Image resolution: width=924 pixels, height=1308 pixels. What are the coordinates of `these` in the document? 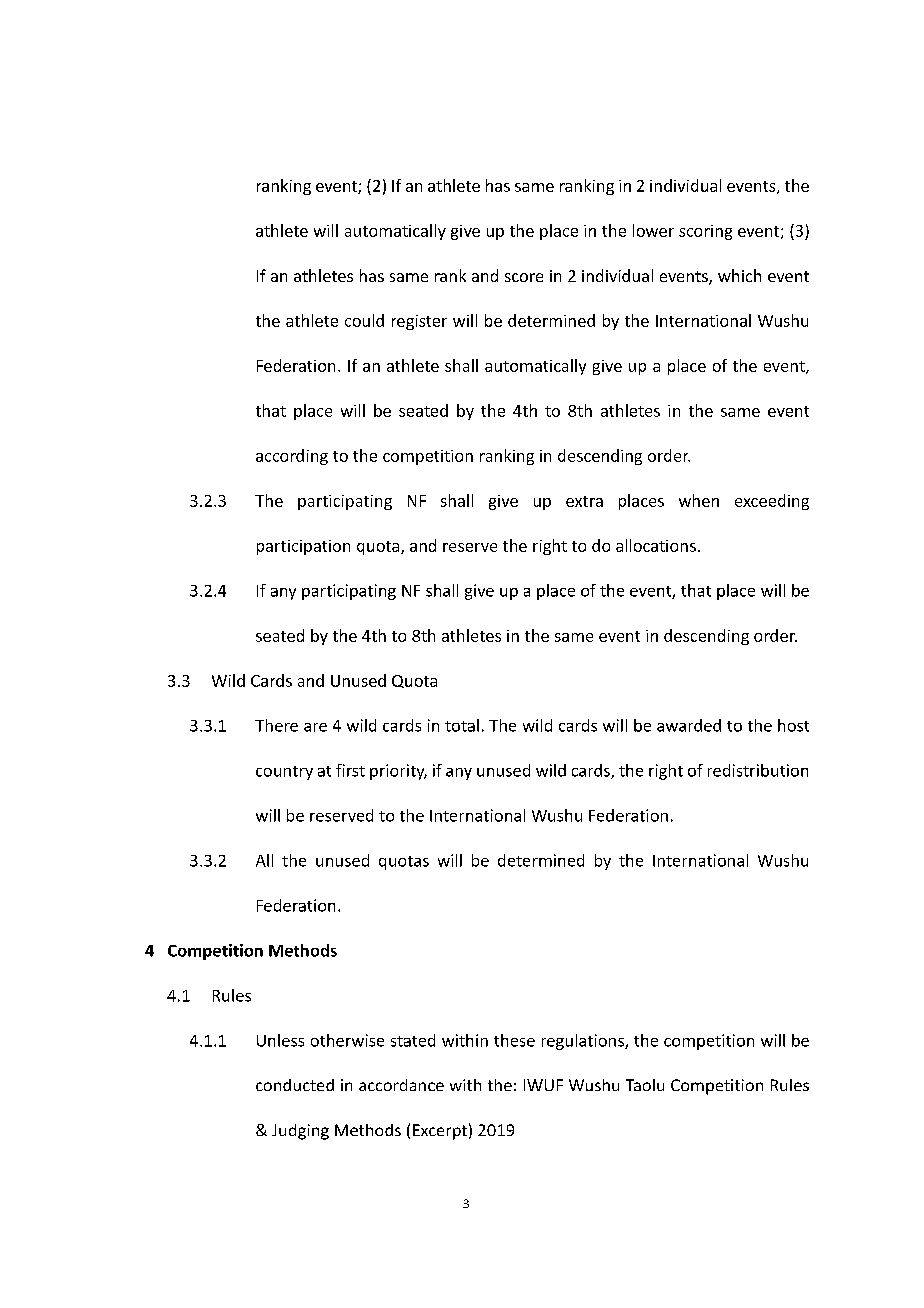 It's located at (514, 1040).
